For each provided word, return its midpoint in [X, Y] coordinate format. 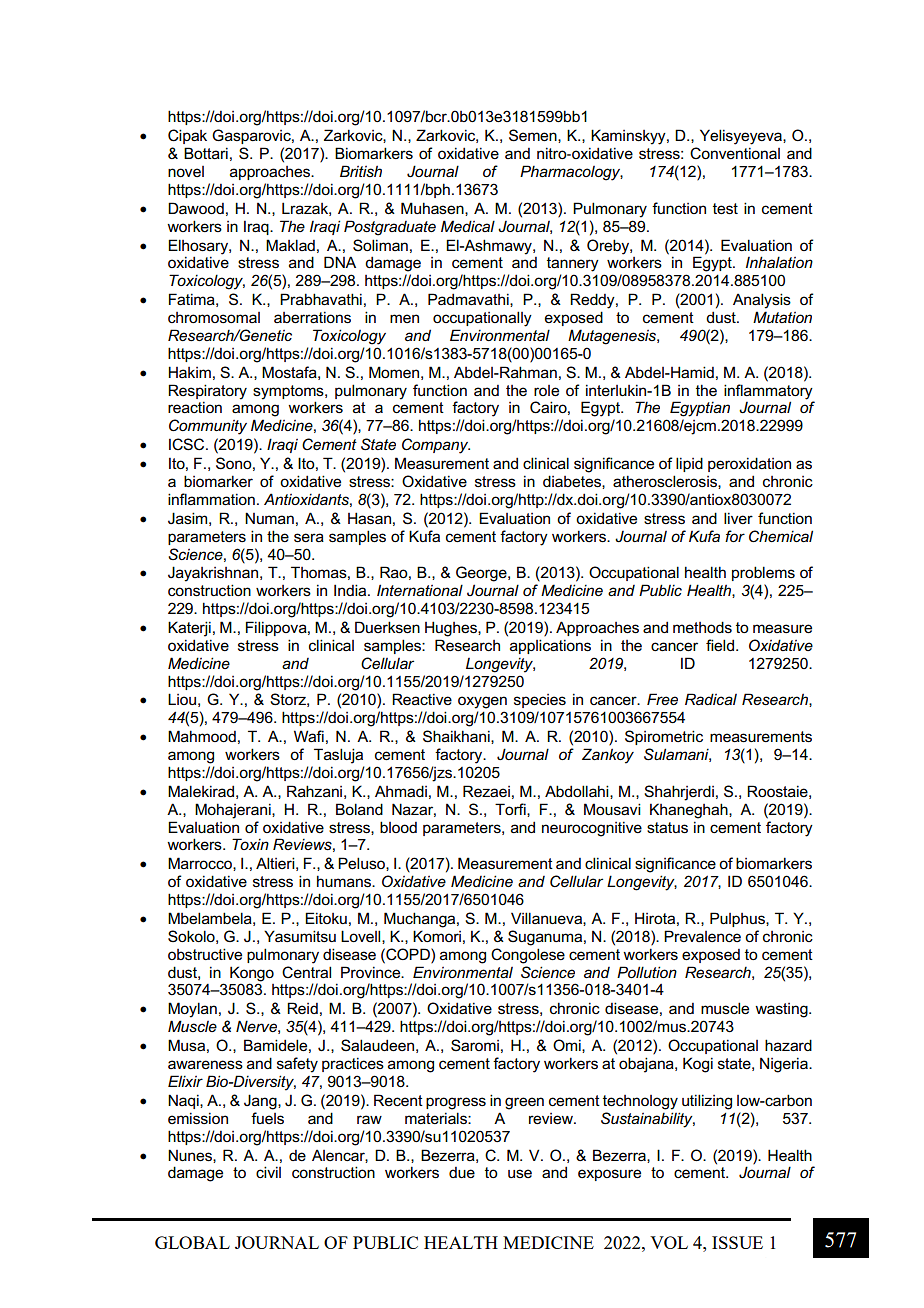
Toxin [250, 844]
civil [268, 1172]
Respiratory [207, 392]
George [482, 574]
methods [702, 627]
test [725, 209]
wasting [782, 1010]
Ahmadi [401, 791]
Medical [468, 226]
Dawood [196, 208]
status [667, 828]
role [546, 391]
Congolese [528, 956]
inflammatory [768, 392]
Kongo [252, 974]
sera [309, 538]
